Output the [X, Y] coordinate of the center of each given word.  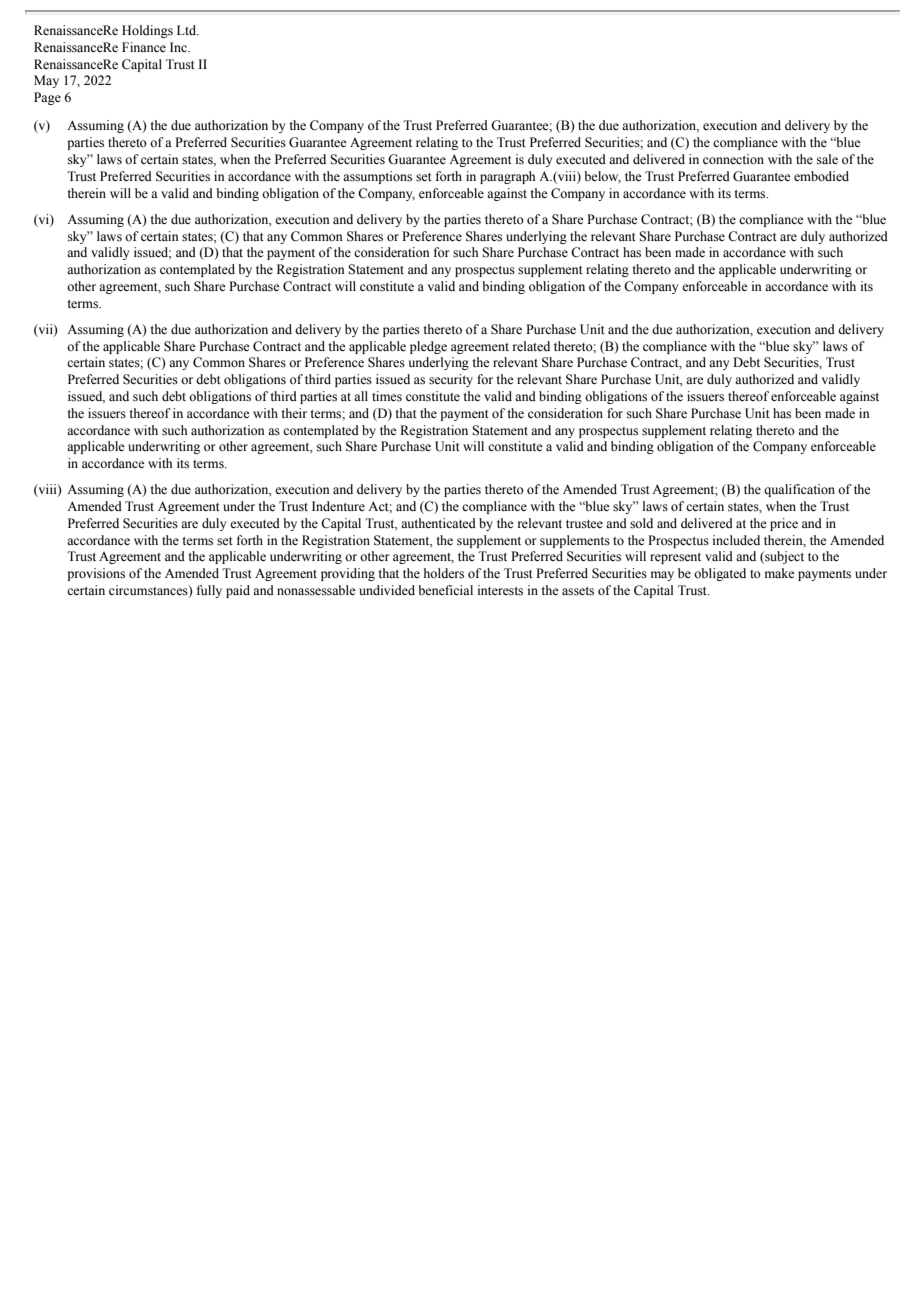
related [531, 346]
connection [733, 159]
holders [444, 573]
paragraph [507, 177]
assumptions [377, 177]
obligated [720, 574]
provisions [96, 574]
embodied [821, 176]
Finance [144, 47]
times [387, 396]
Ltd [188, 30]
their [294, 413]
